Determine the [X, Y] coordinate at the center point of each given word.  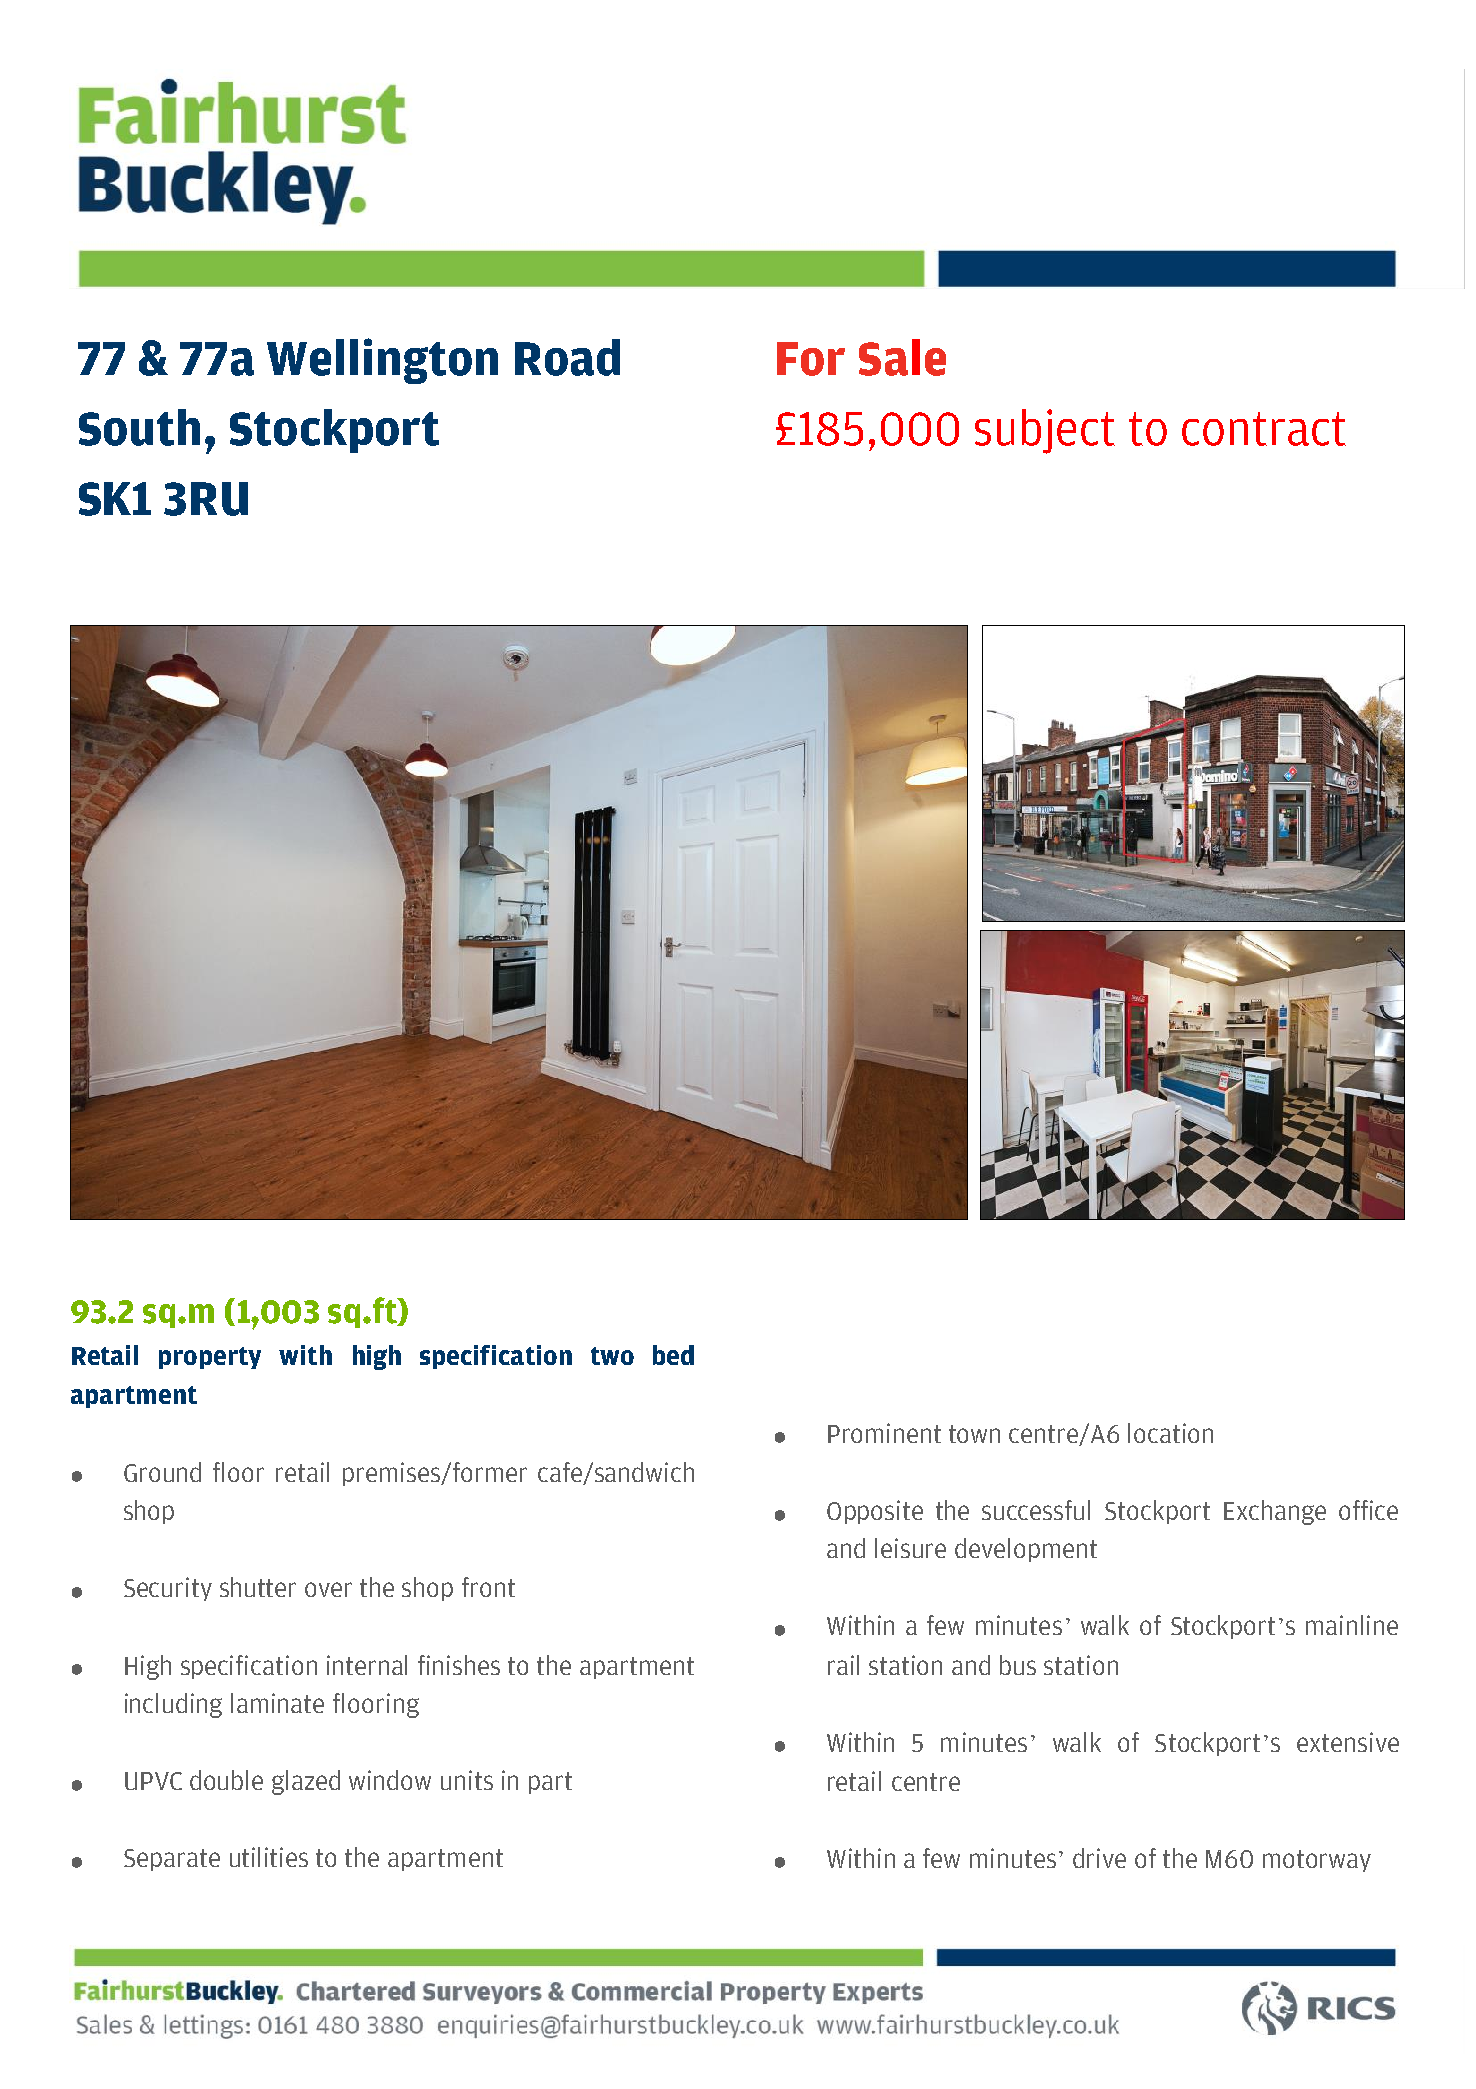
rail [843, 1665]
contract [1264, 429]
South [139, 427]
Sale [902, 357]
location [1170, 1433]
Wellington [382, 361]
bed [673, 1355]
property [210, 1358]
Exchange [1275, 1512]
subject [1045, 431]
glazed [306, 1782]
